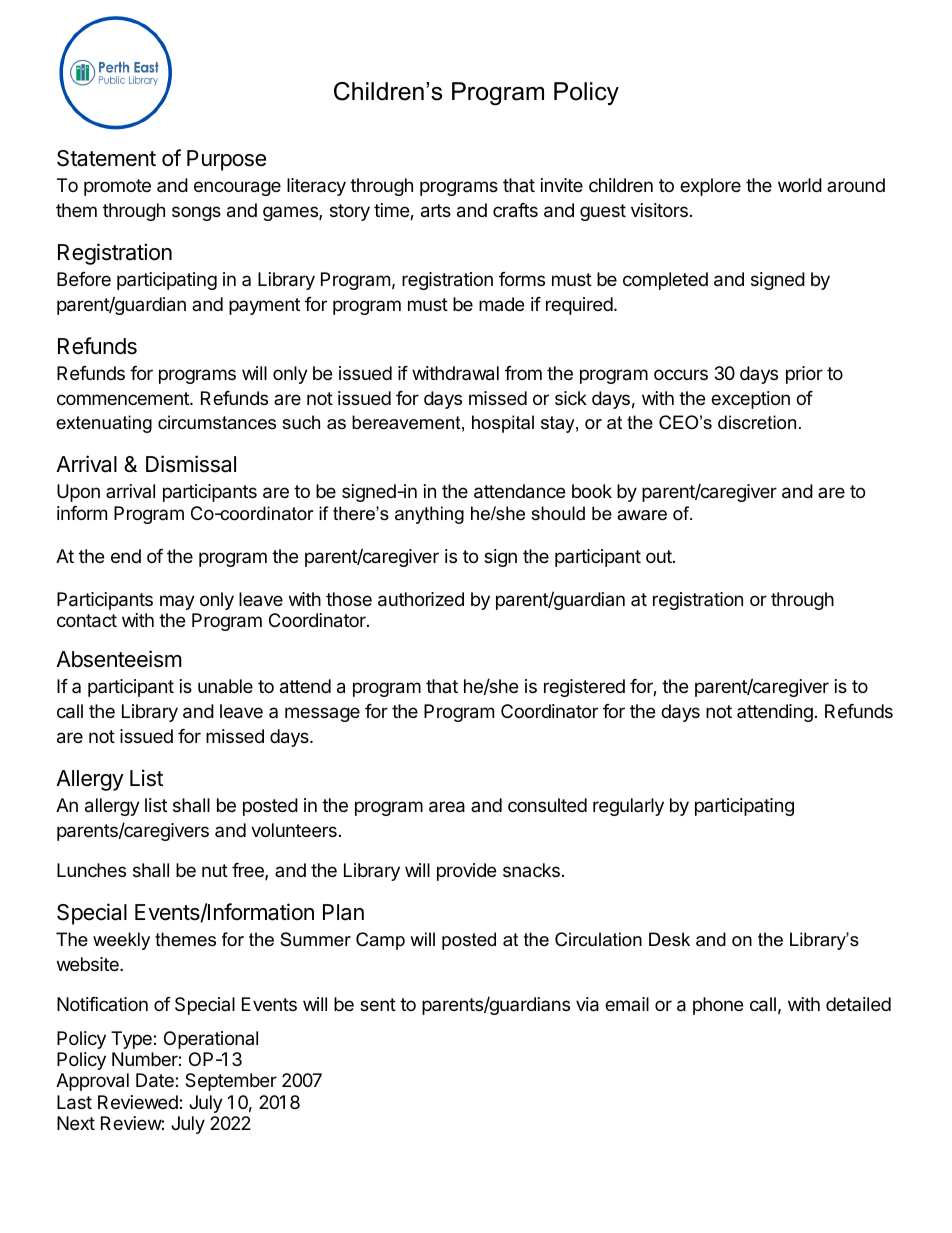  Describe the element at coordinates (177, 602) in the screenshot. I see `may` at that location.
